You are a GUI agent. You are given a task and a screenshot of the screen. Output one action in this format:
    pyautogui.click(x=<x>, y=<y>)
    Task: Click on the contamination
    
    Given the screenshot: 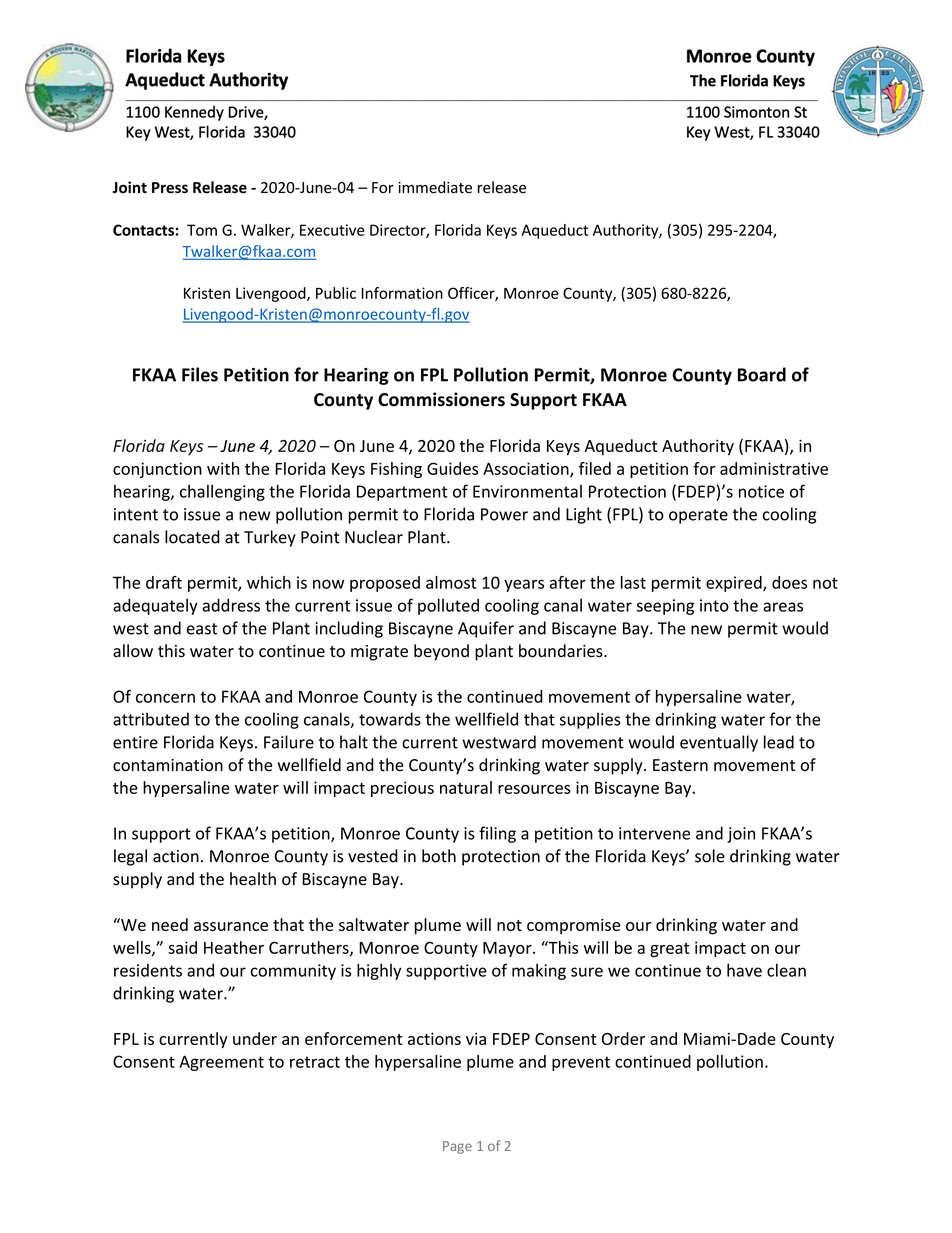 What is the action you would take?
    pyautogui.click(x=168, y=765)
